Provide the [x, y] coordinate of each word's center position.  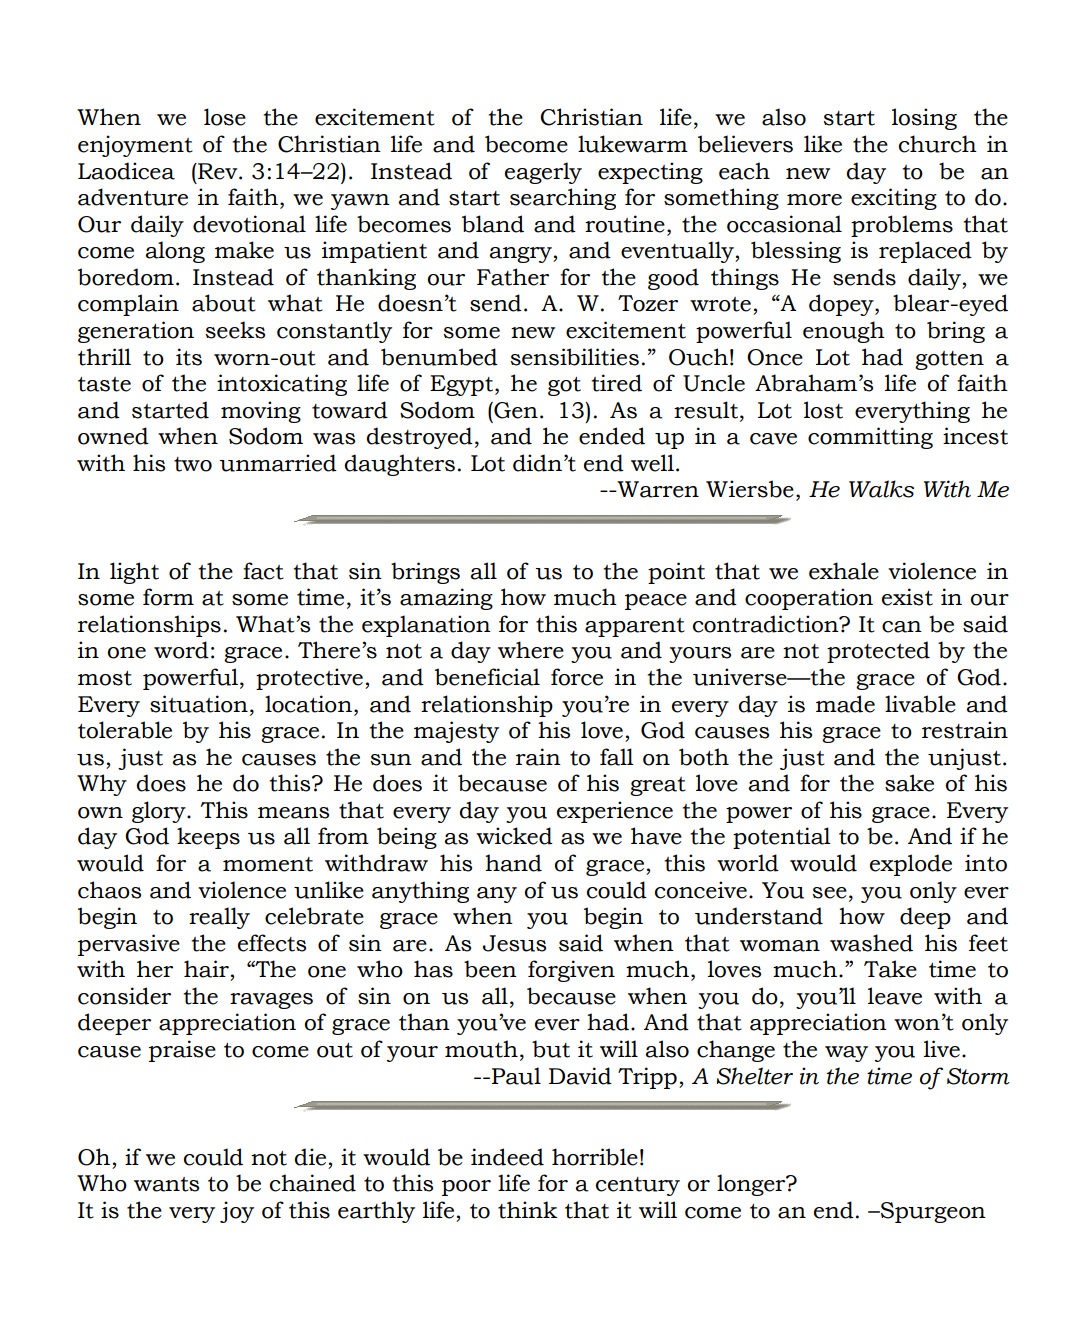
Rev [218, 171]
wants [166, 1184]
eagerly [543, 173]
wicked [514, 836]
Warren [657, 489]
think [528, 1210]
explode [911, 865]
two [193, 464]
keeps [208, 838]
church [938, 144]
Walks [881, 489]
